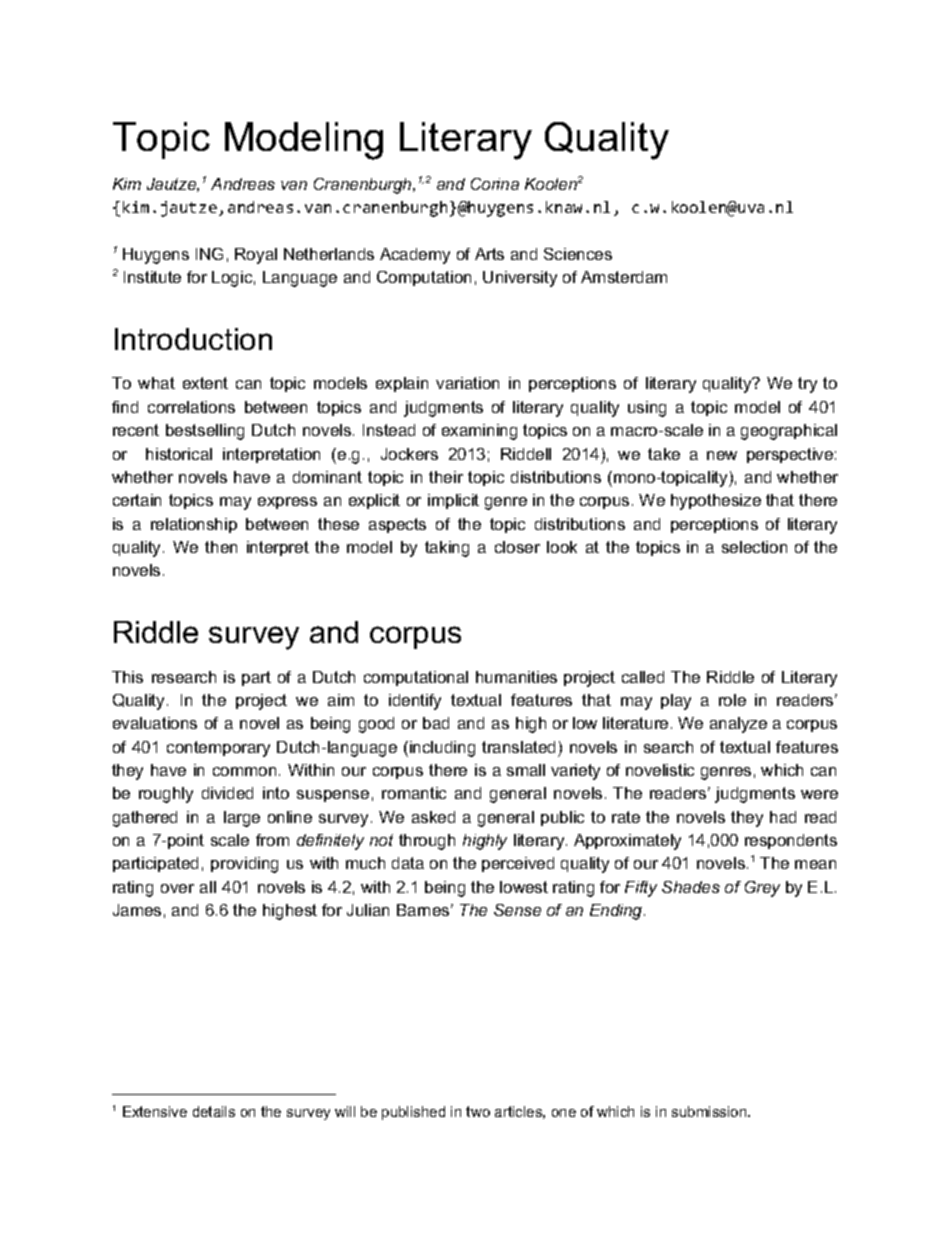 The image size is (952, 1233). What do you see at coordinates (624, 277) in the document?
I see `Amsterdam` at bounding box center [624, 277].
